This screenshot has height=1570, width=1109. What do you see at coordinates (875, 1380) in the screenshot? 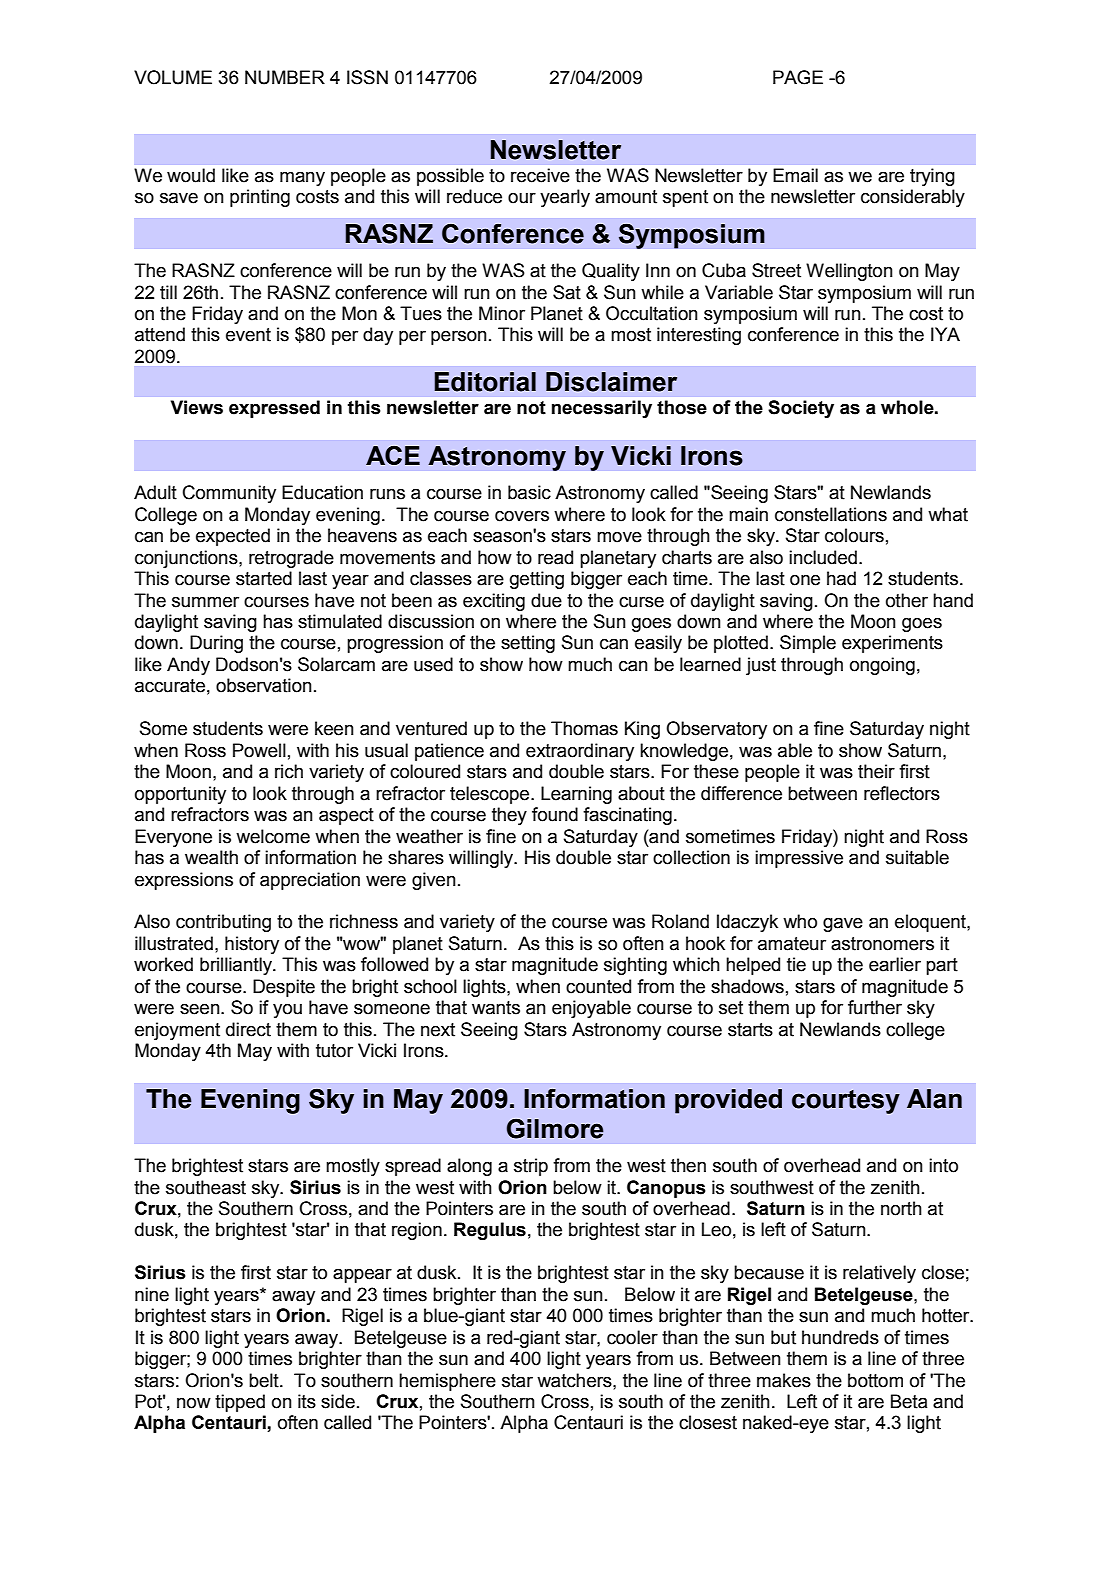
I see `bottom` at bounding box center [875, 1380].
